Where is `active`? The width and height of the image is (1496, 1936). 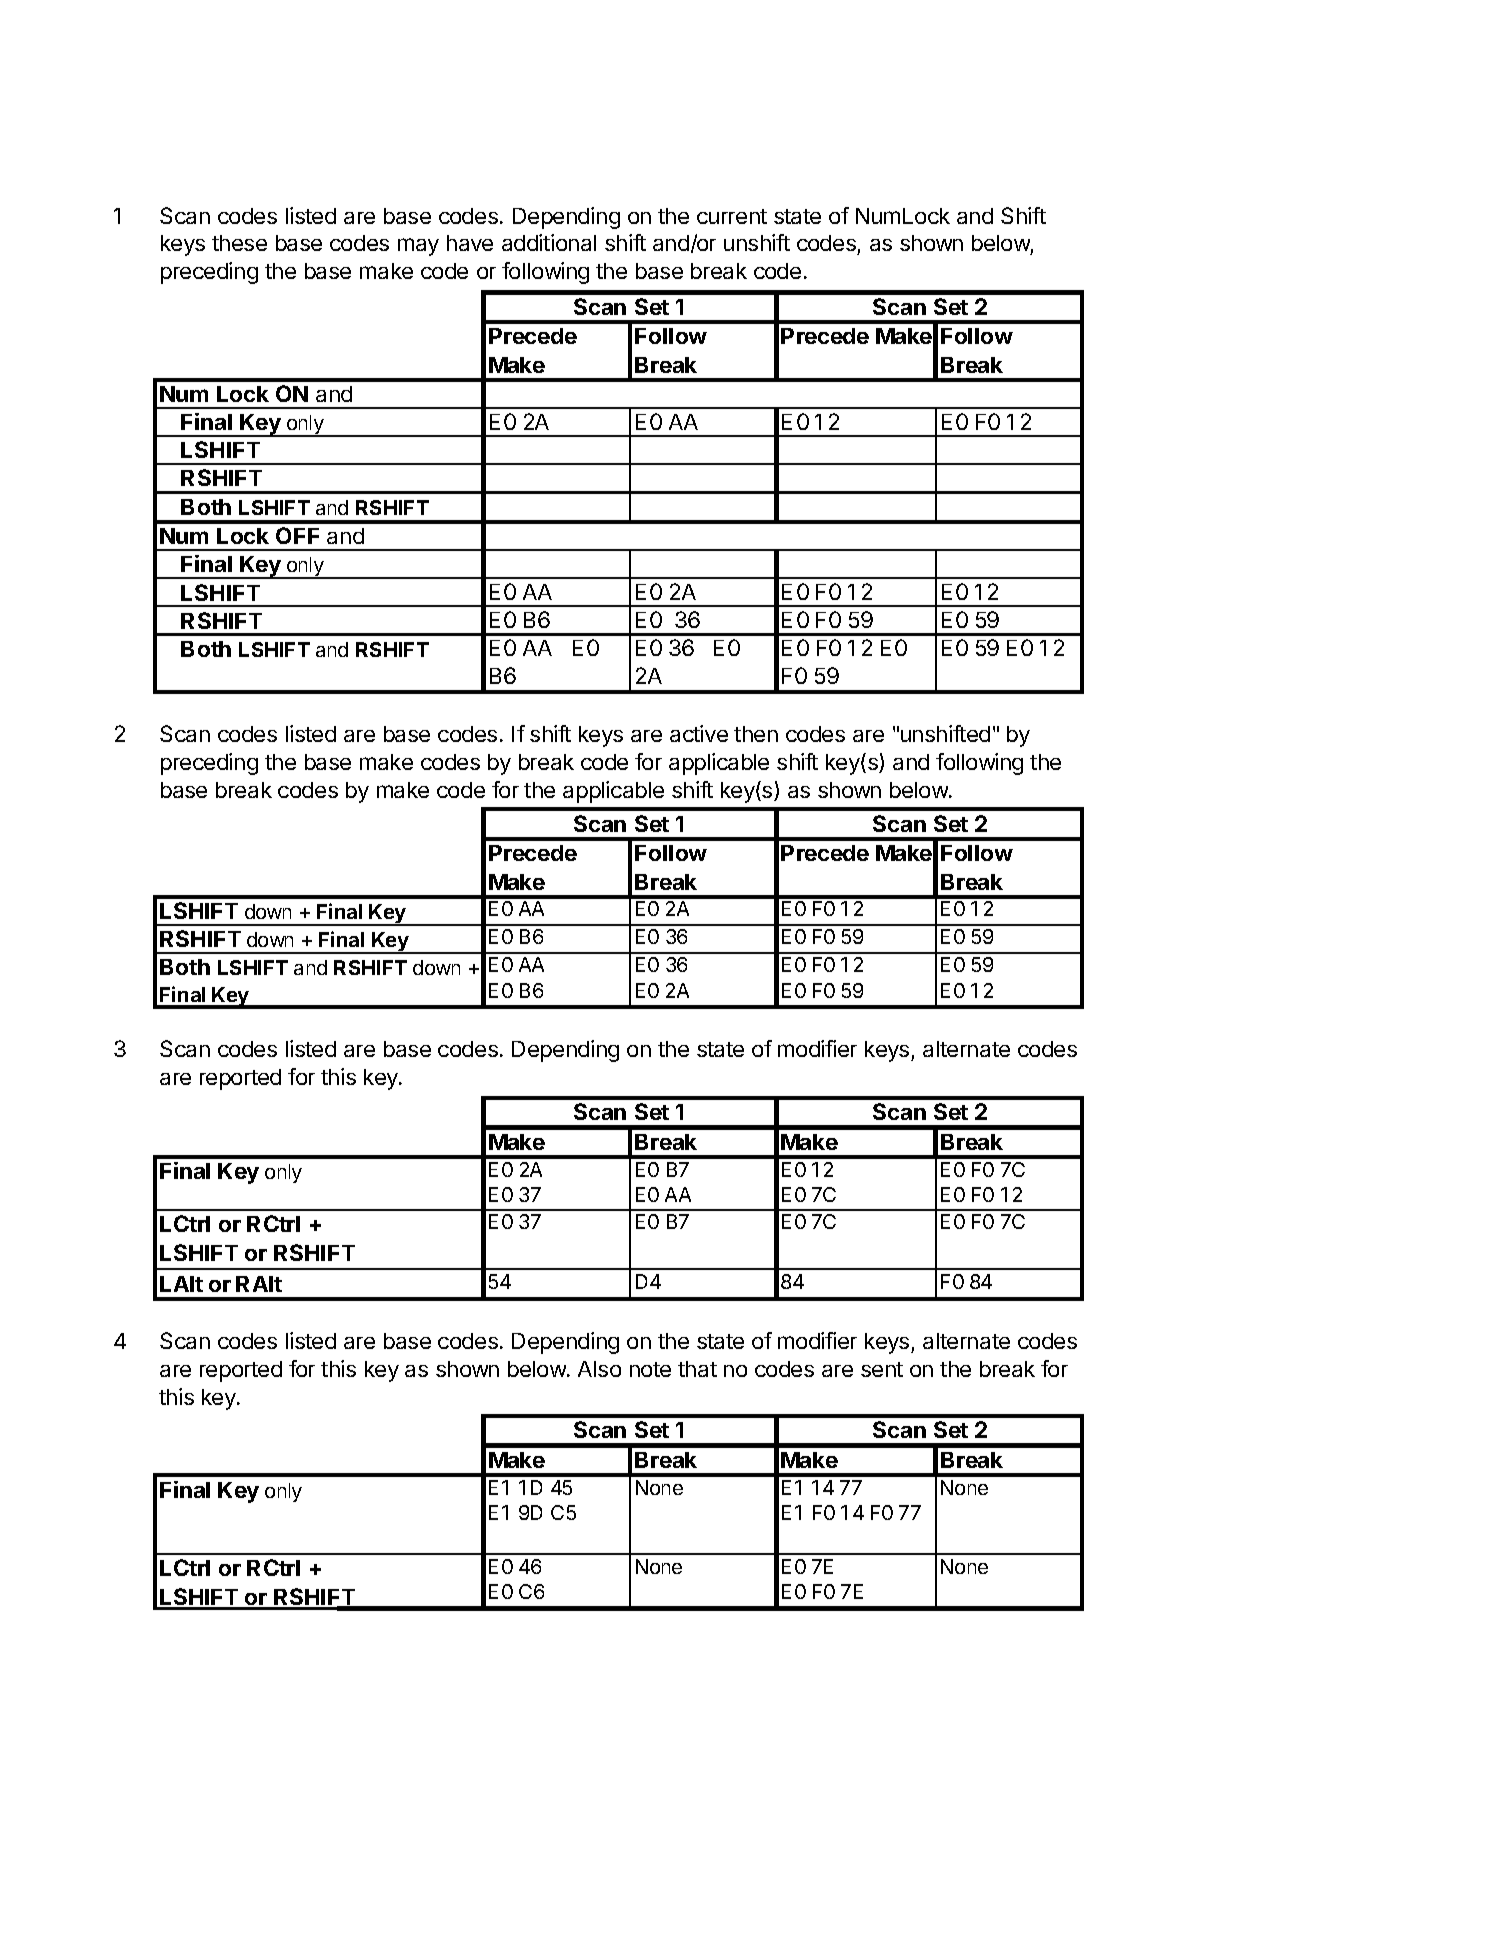
active is located at coordinates (699, 733).
